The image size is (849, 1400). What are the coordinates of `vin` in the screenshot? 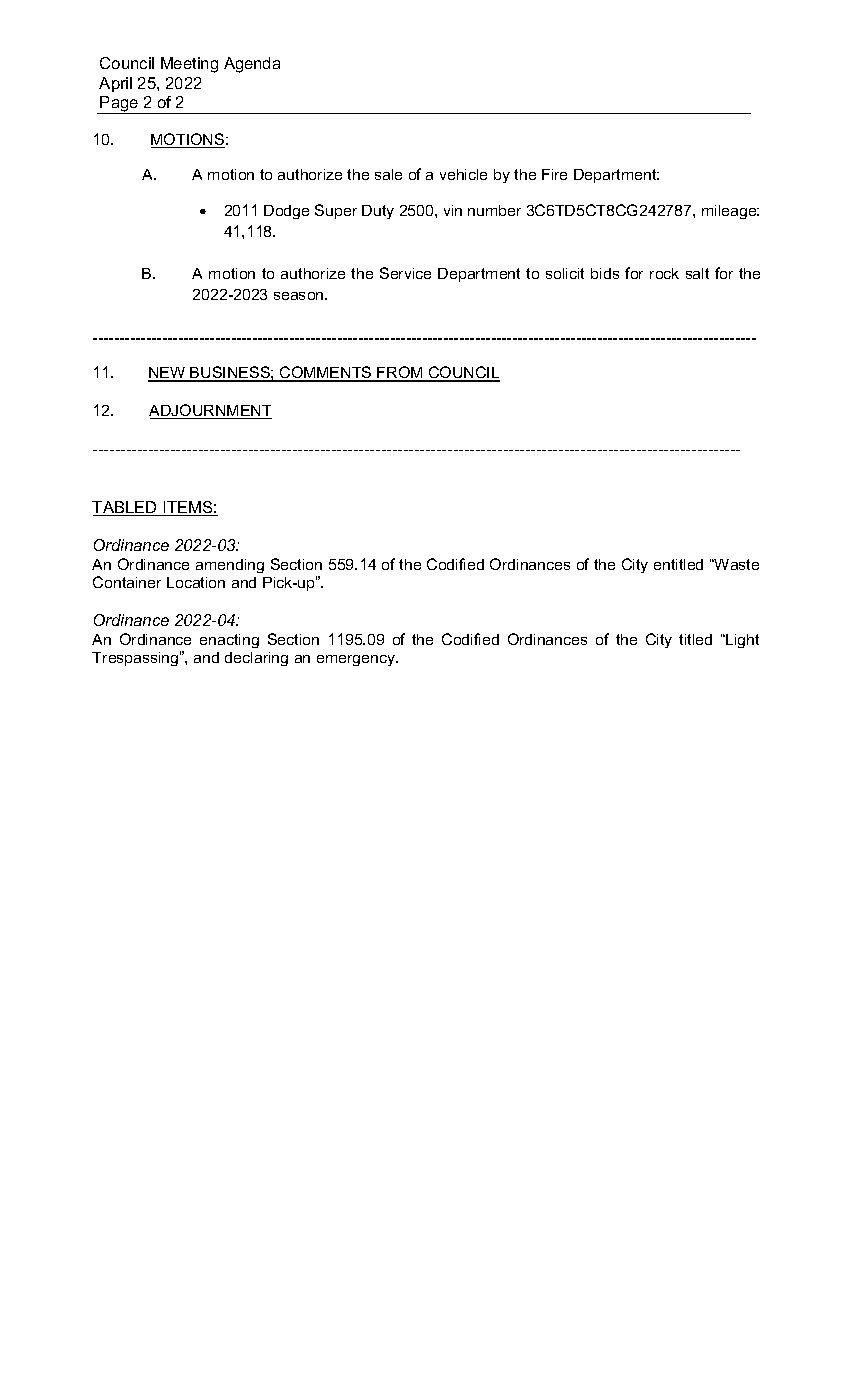 It's located at (453, 210).
